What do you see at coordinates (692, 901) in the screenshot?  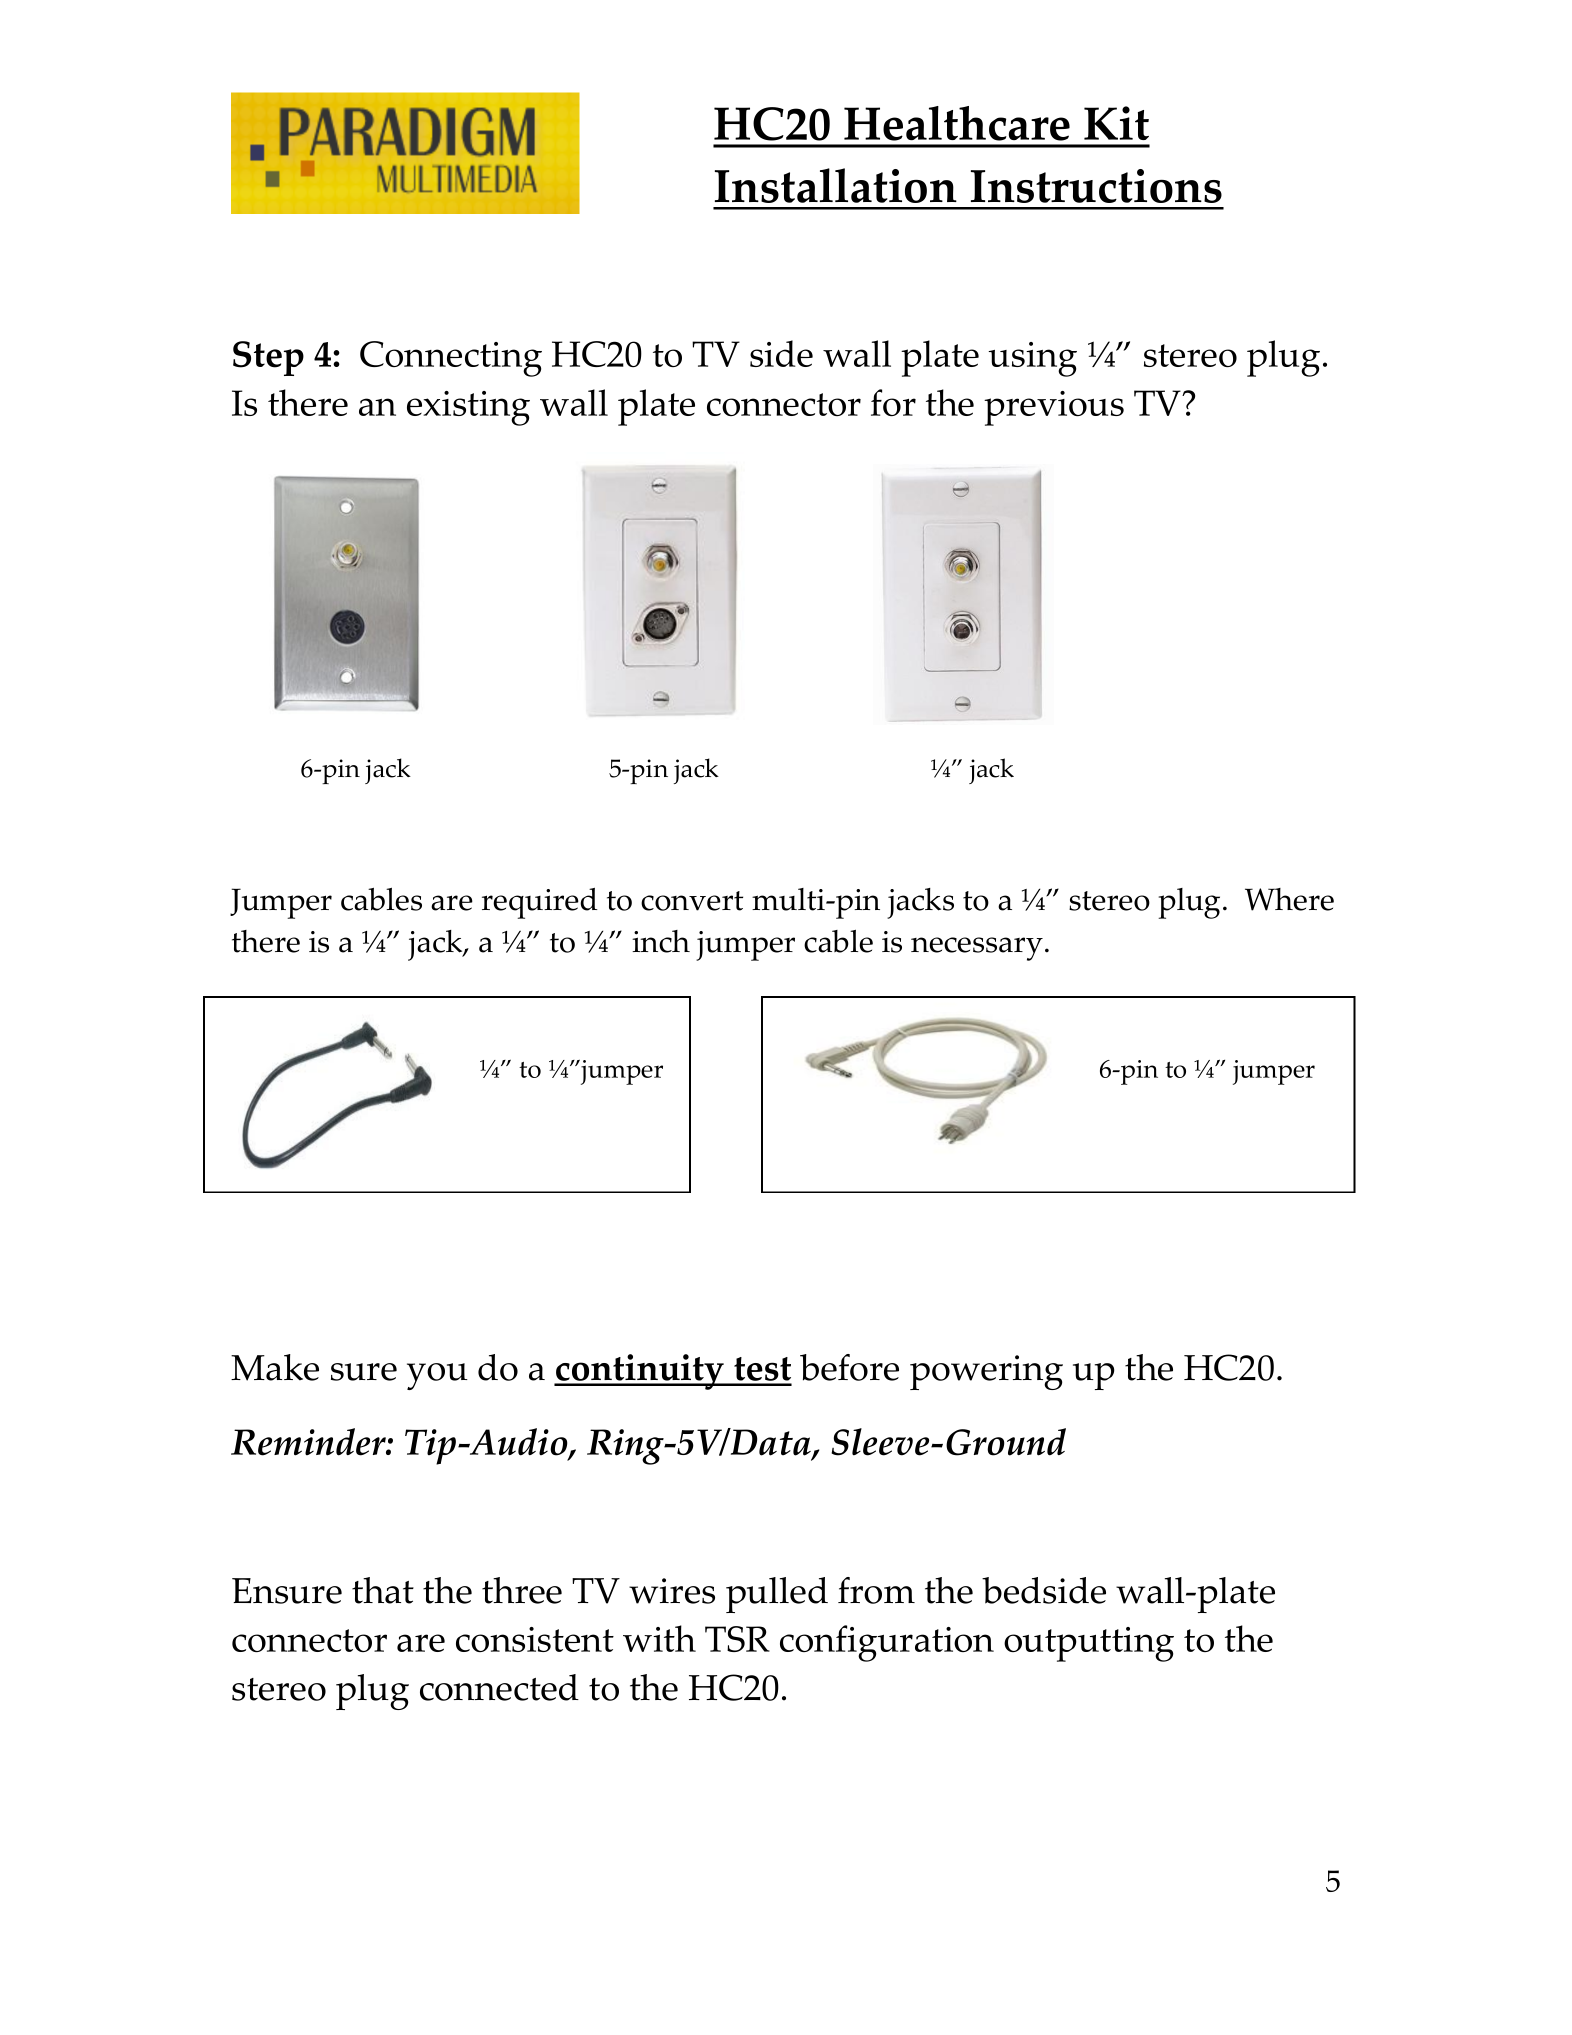 I see `convert` at bounding box center [692, 901].
